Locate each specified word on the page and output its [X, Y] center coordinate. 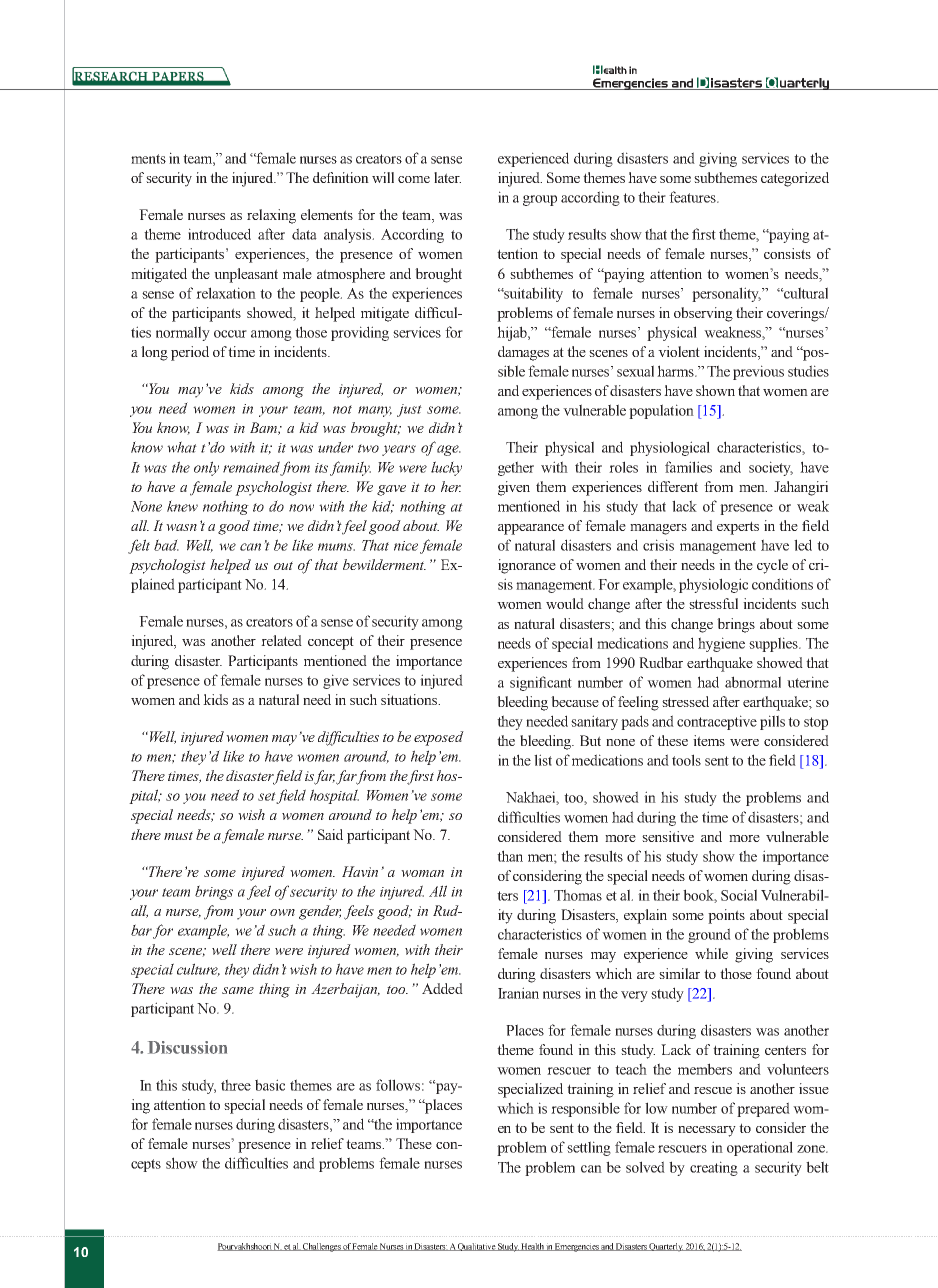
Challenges [322, 1247]
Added [442, 988]
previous [758, 372]
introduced [219, 234]
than [510, 856]
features [693, 197]
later [447, 177]
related [281, 640]
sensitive [668, 836]
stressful [713, 603]
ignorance [527, 566]
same [238, 990]
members [705, 1069]
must [178, 835]
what [182, 447]
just [409, 410]
